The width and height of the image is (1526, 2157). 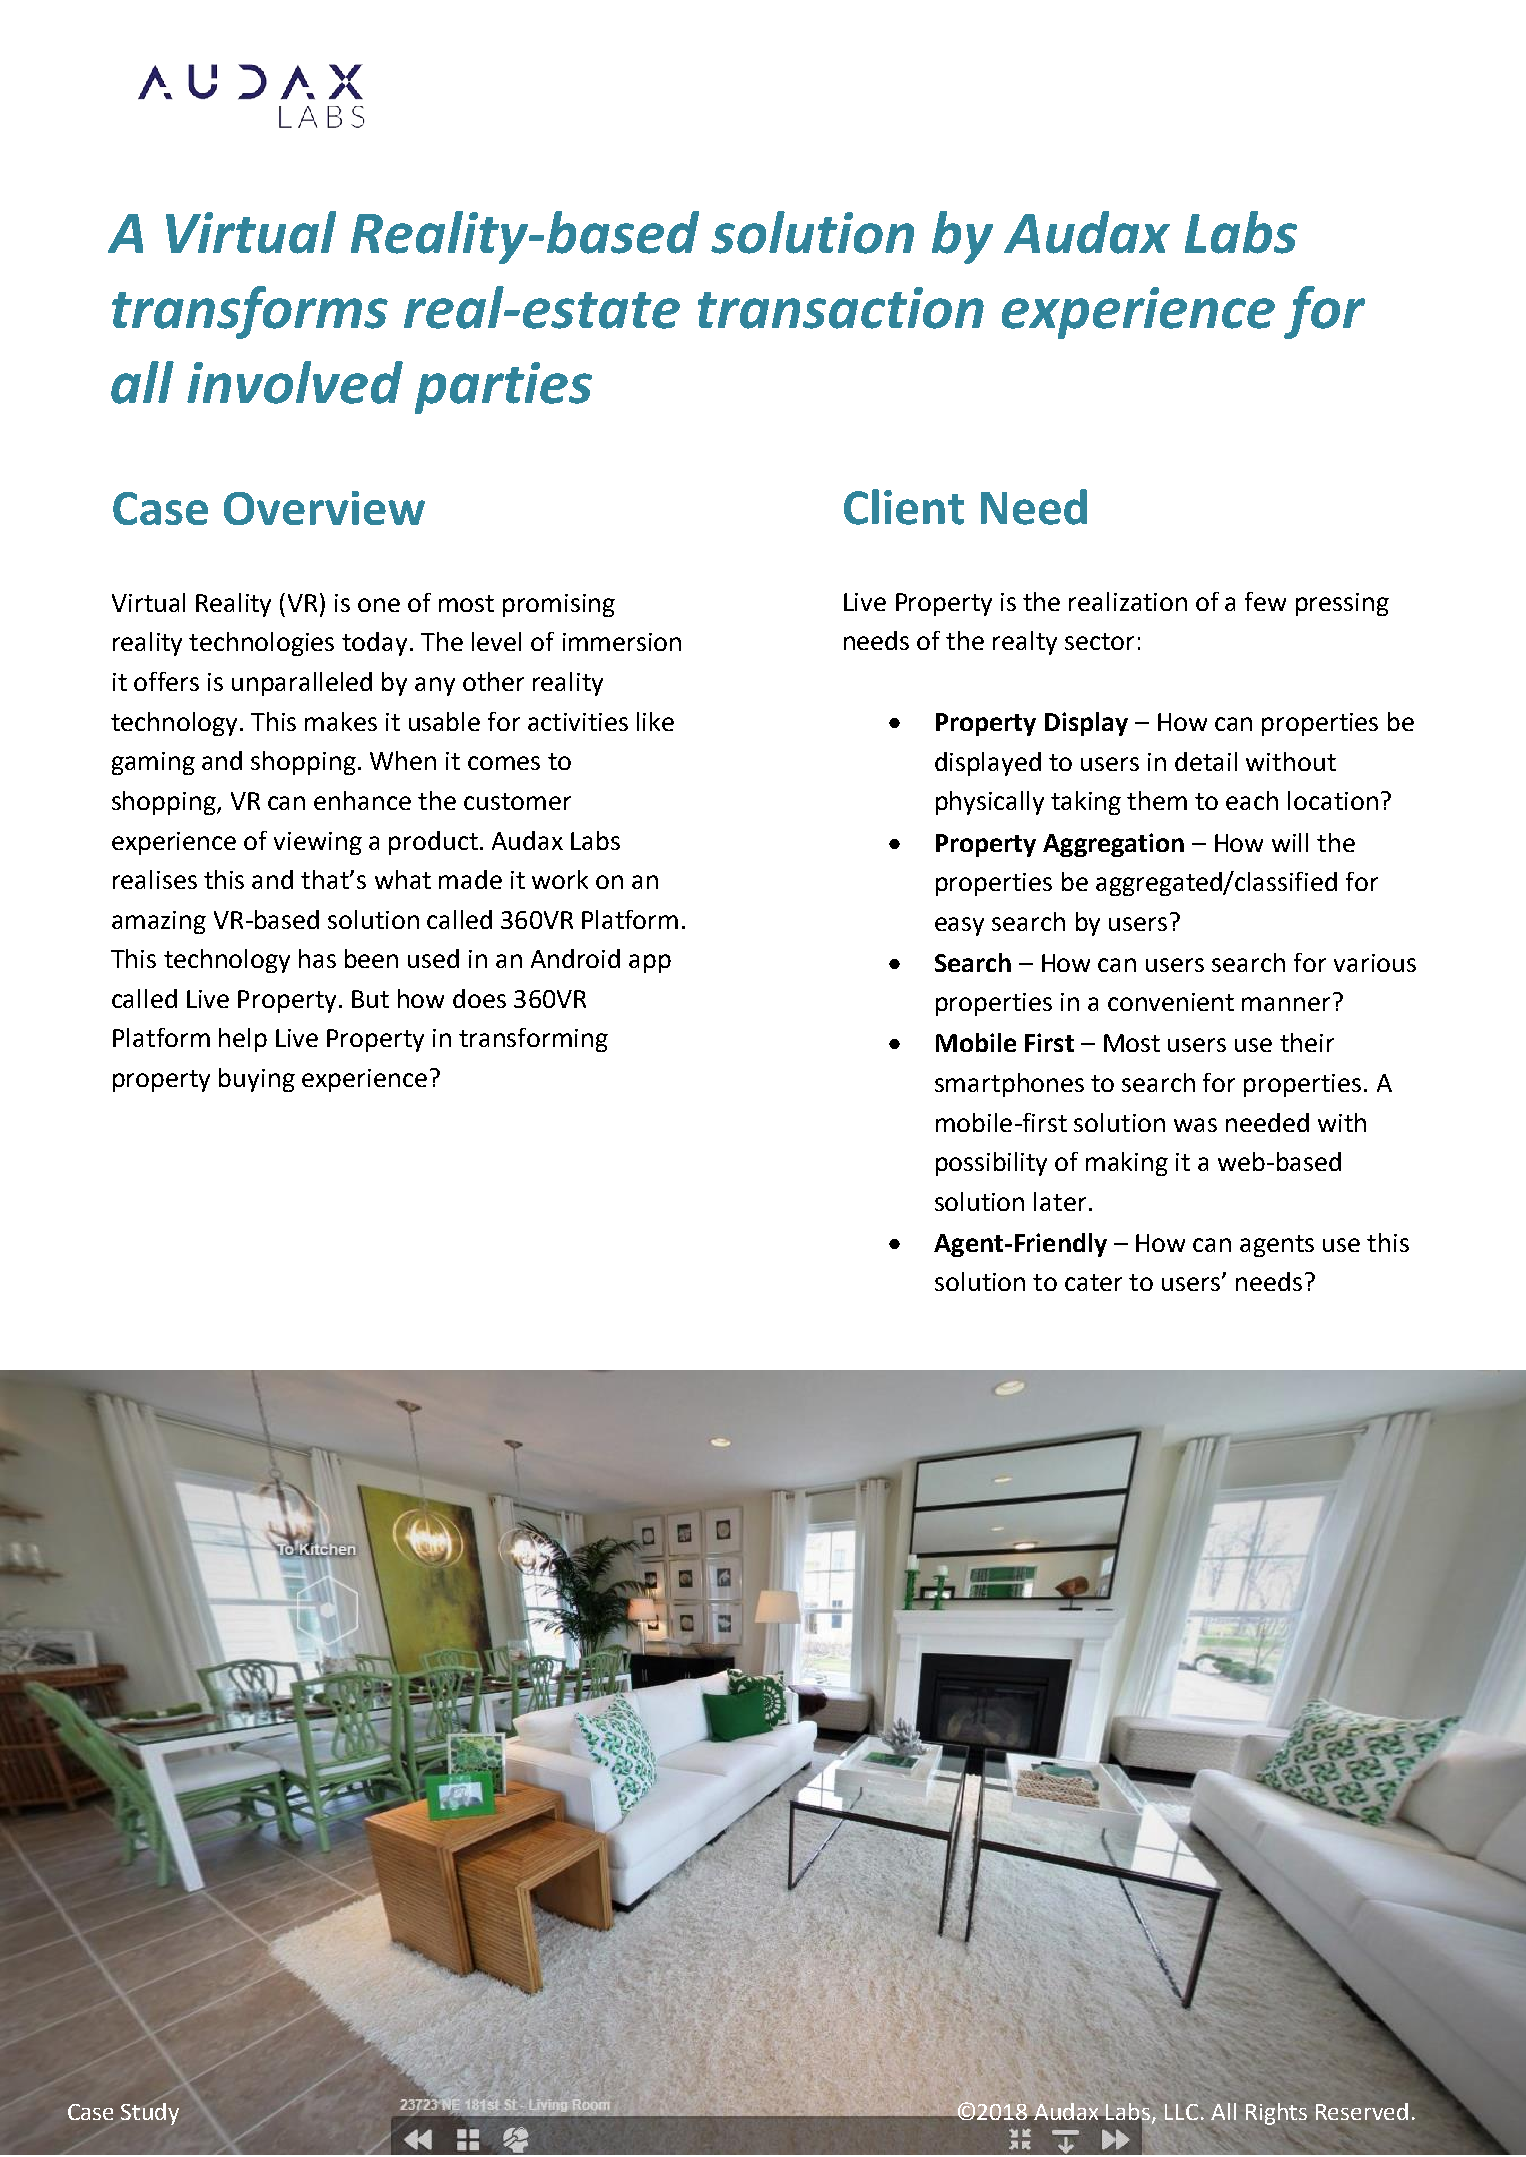 I want to click on involved, so click(x=295, y=382).
